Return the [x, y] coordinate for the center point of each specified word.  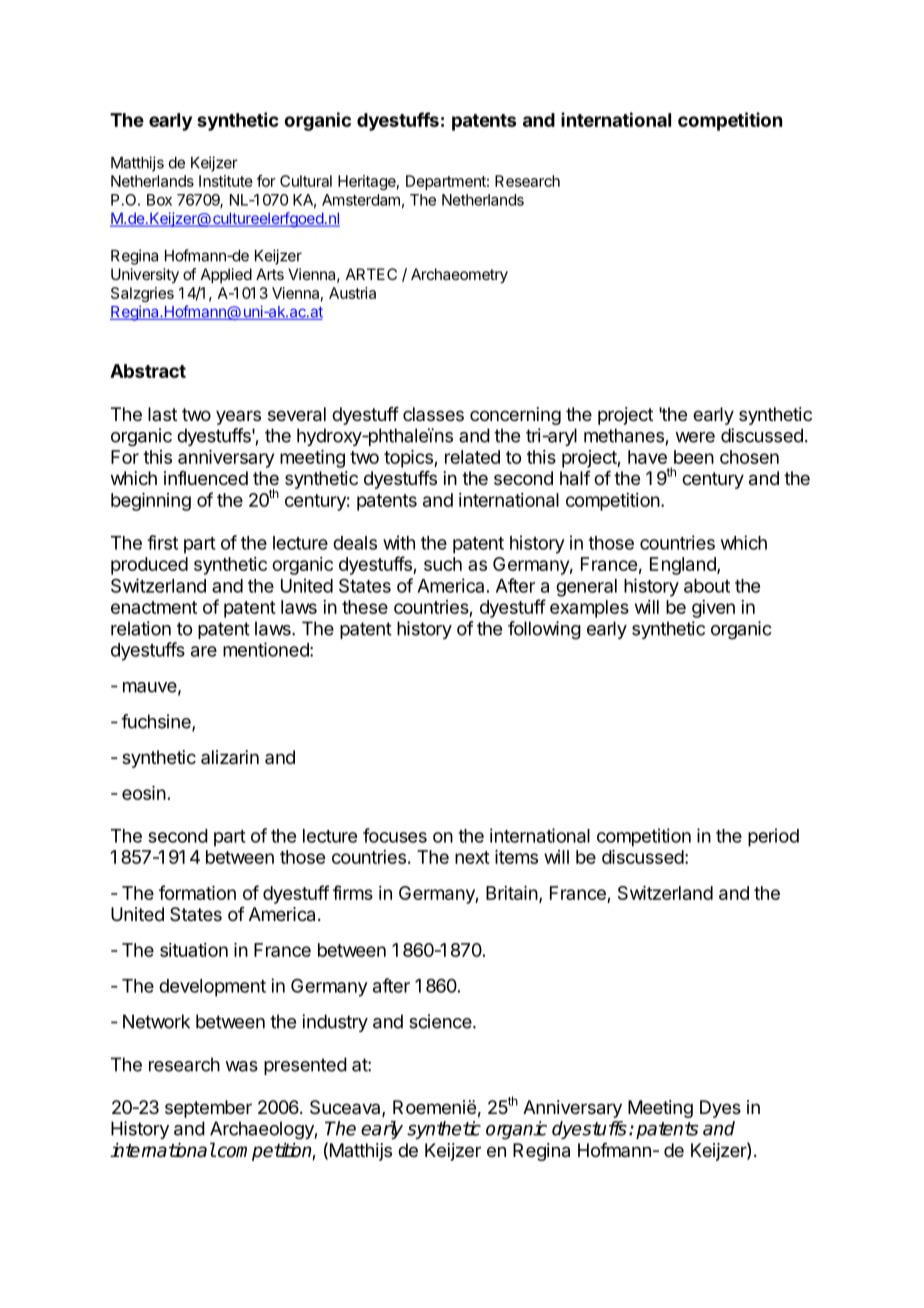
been [694, 457]
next [472, 857]
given [713, 609]
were [695, 437]
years [238, 417]
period [773, 837]
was [241, 1066]
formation [197, 892]
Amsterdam [361, 200]
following [544, 630]
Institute [226, 181]
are [204, 651]
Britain [512, 893]
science [440, 1021]
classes [433, 414]
